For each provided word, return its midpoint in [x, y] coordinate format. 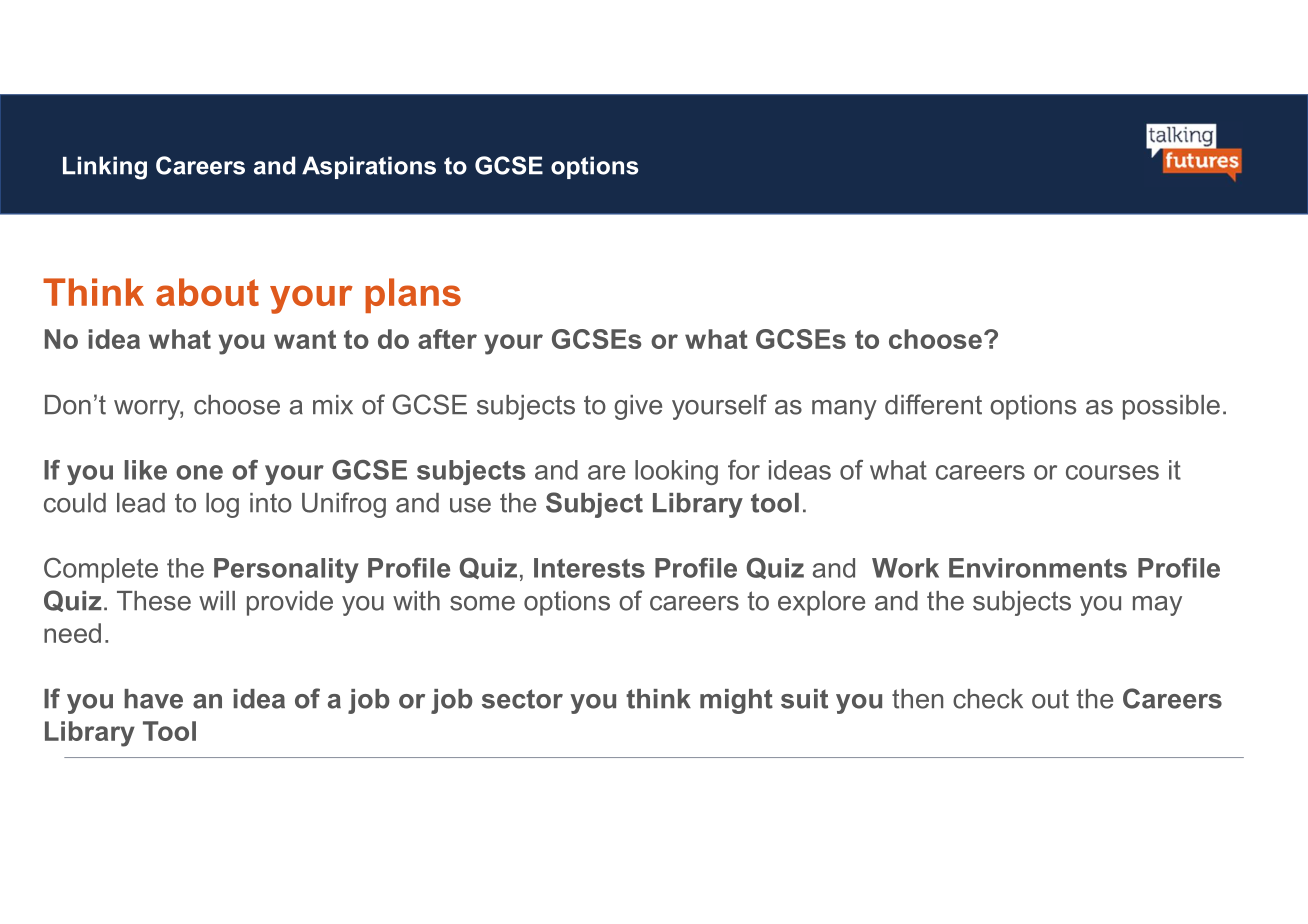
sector [522, 699]
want [305, 339]
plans [413, 295]
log [222, 505]
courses [1112, 472]
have [153, 699]
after [447, 339]
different [933, 404]
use [470, 505]
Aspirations [369, 167]
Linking [105, 168]
